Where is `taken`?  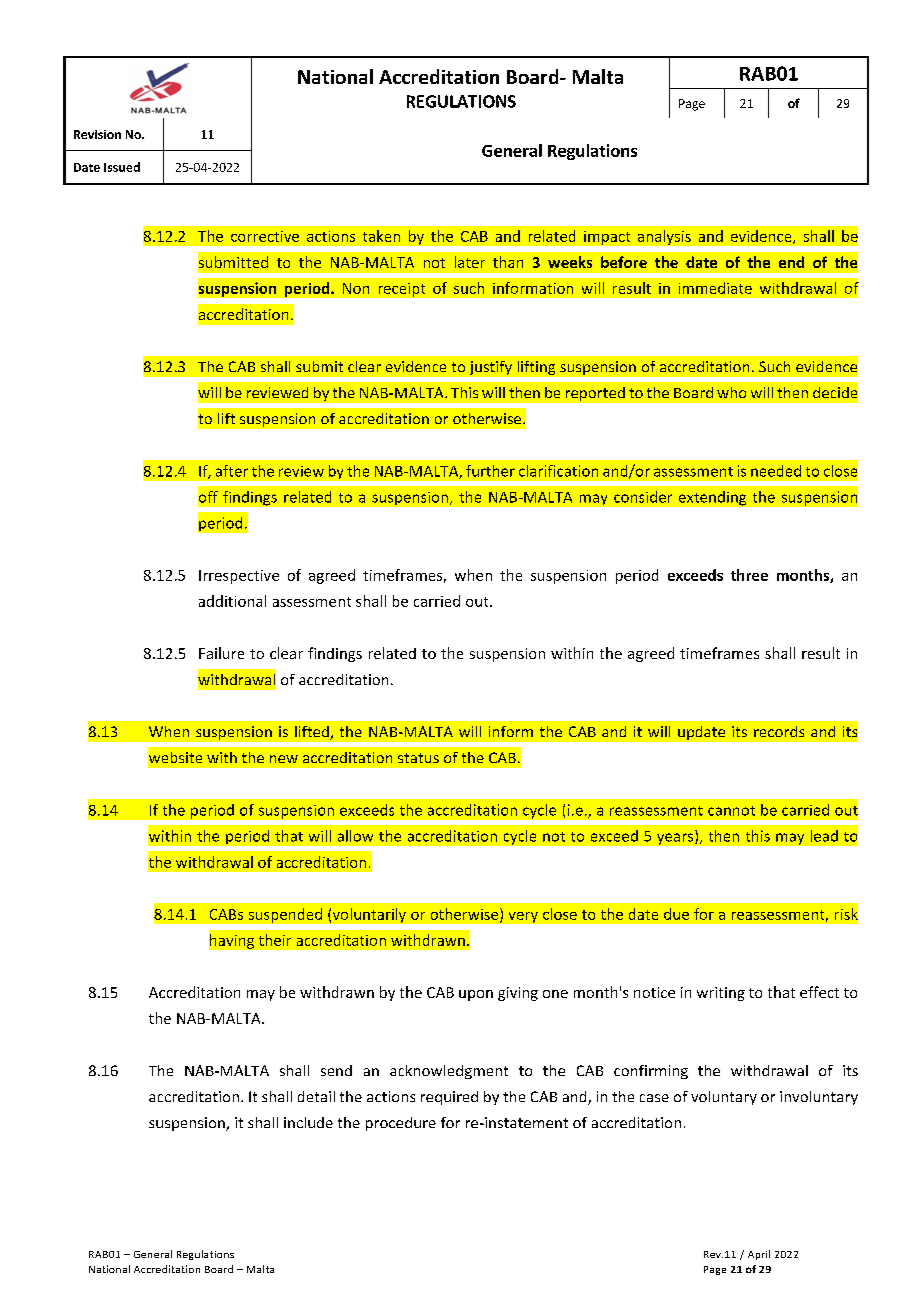
taken is located at coordinates (381, 236).
